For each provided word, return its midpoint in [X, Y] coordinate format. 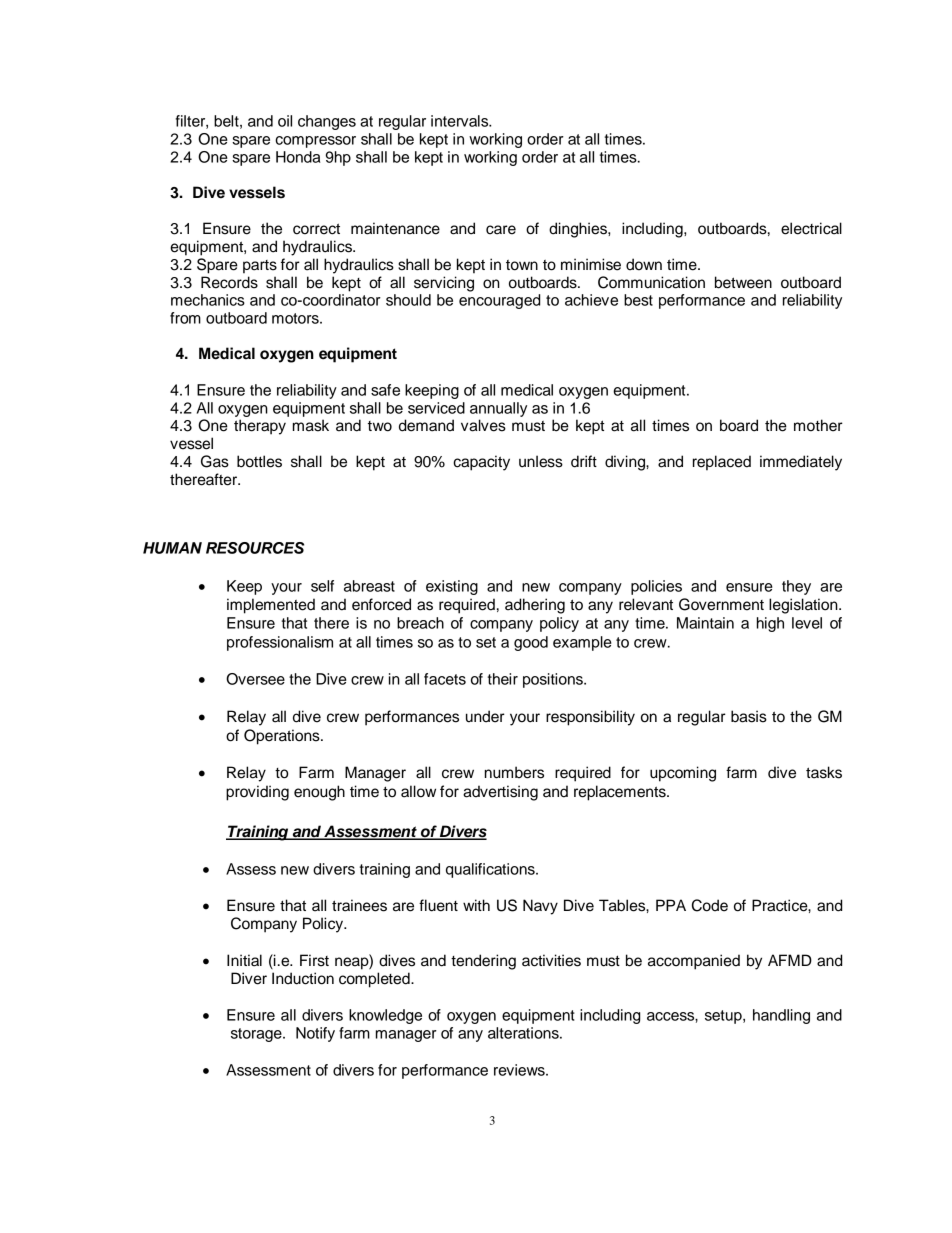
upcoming [683, 774]
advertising [500, 793]
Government [721, 604]
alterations [524, 1033]
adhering [535, 606]
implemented [271, 606]
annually [498, 409]
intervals [461, 121]
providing [257, 793]
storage [257, 1035]
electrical [811, 228]
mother [818, 425]
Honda [298, 157]
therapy [260, 427]
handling [781, 1016]
